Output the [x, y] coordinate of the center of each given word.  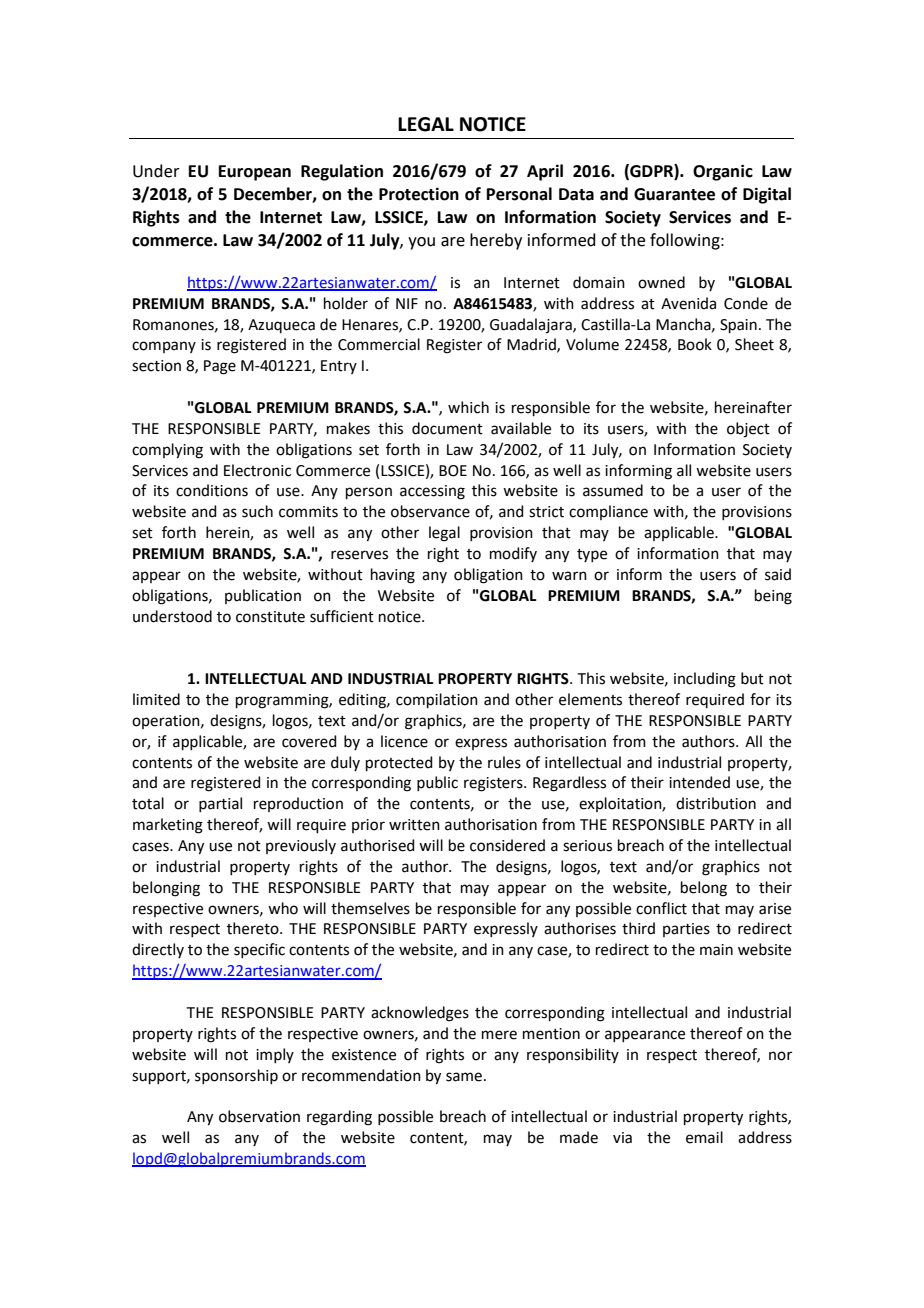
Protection [419, 194]
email [704, 1137]
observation [259, 1116]
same [464, 1077]
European [255, 173]
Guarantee [674, 194]
